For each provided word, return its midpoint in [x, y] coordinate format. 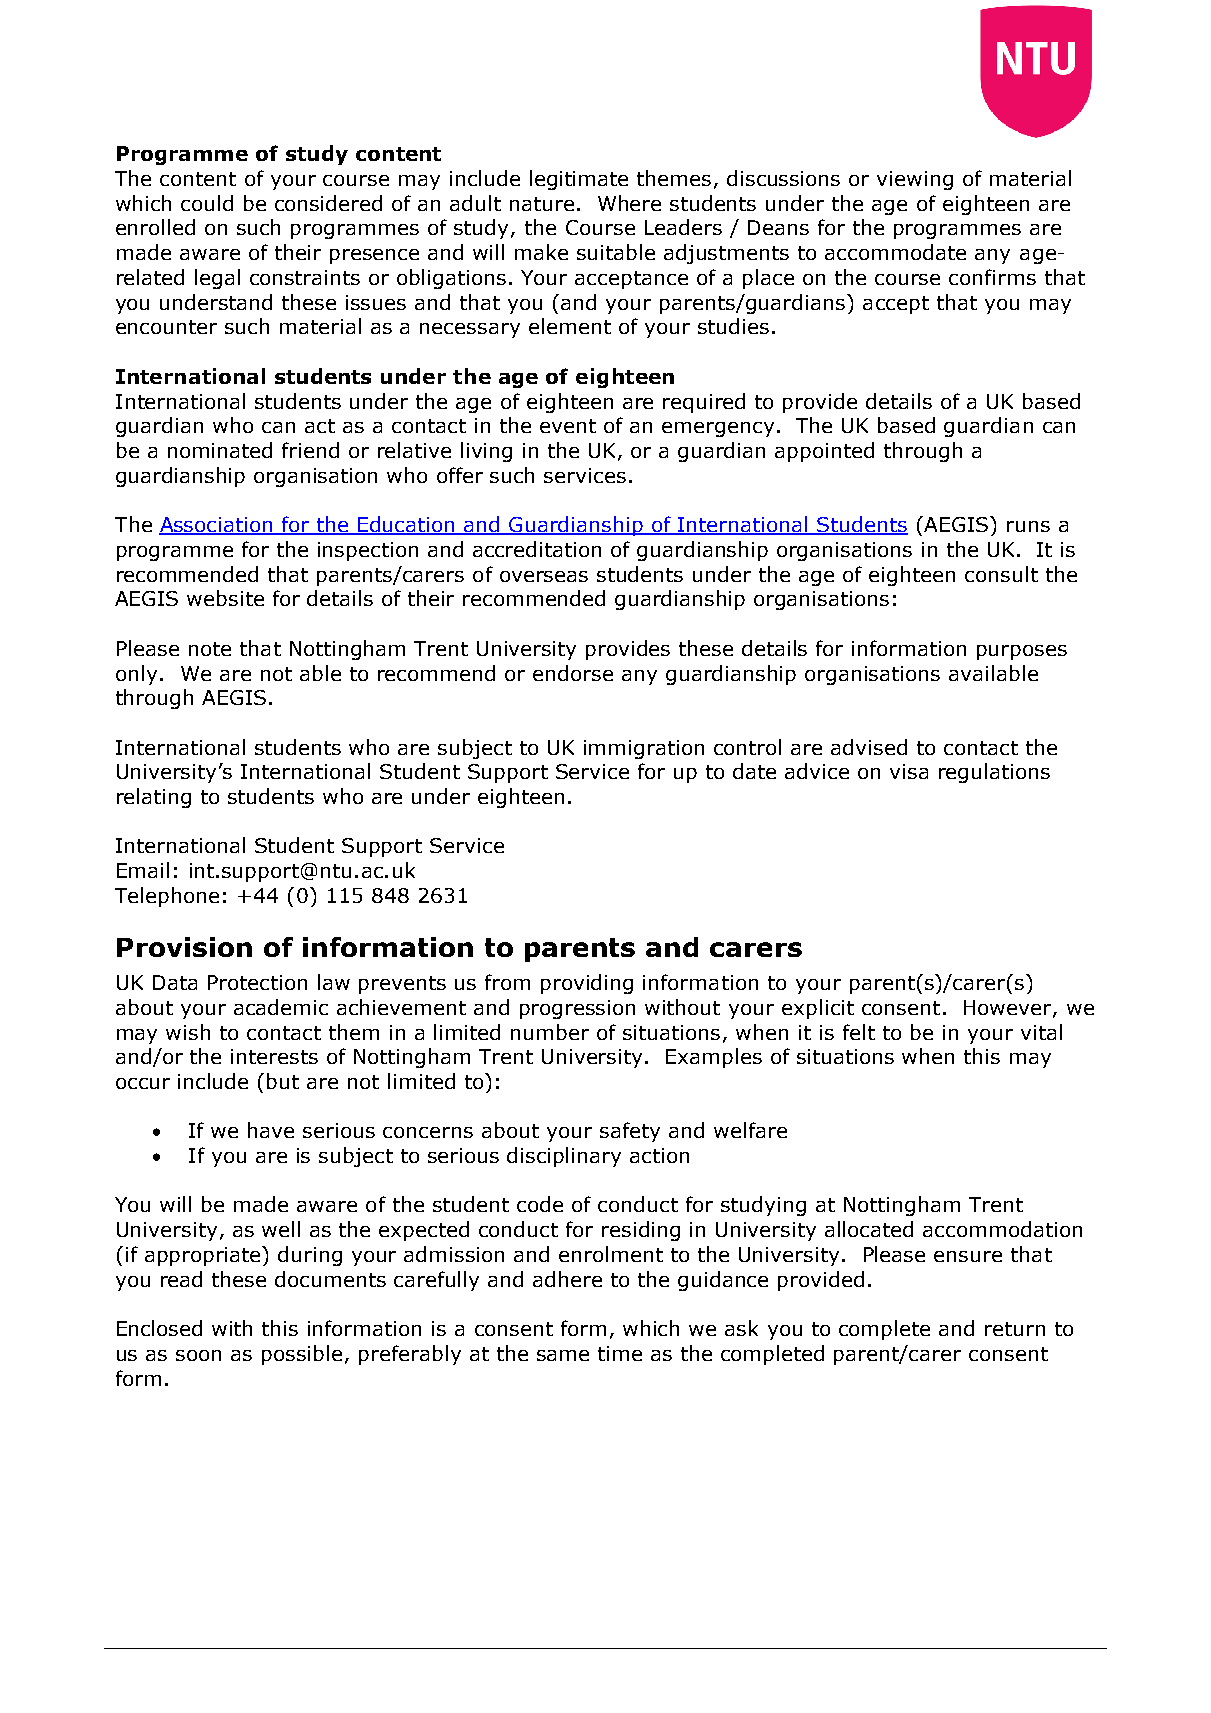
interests [274, 1056]
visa [909, 771]
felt [859, 1032]
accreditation [537, 549]
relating [154, 798]
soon [198, 1355]
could [207, 203]
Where [629, 203]
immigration [644, 749]
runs [1028, 526]
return [1015, 1329]
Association [217, 526]
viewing [915, 180]
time [620, 1353]
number [550, 1032]
